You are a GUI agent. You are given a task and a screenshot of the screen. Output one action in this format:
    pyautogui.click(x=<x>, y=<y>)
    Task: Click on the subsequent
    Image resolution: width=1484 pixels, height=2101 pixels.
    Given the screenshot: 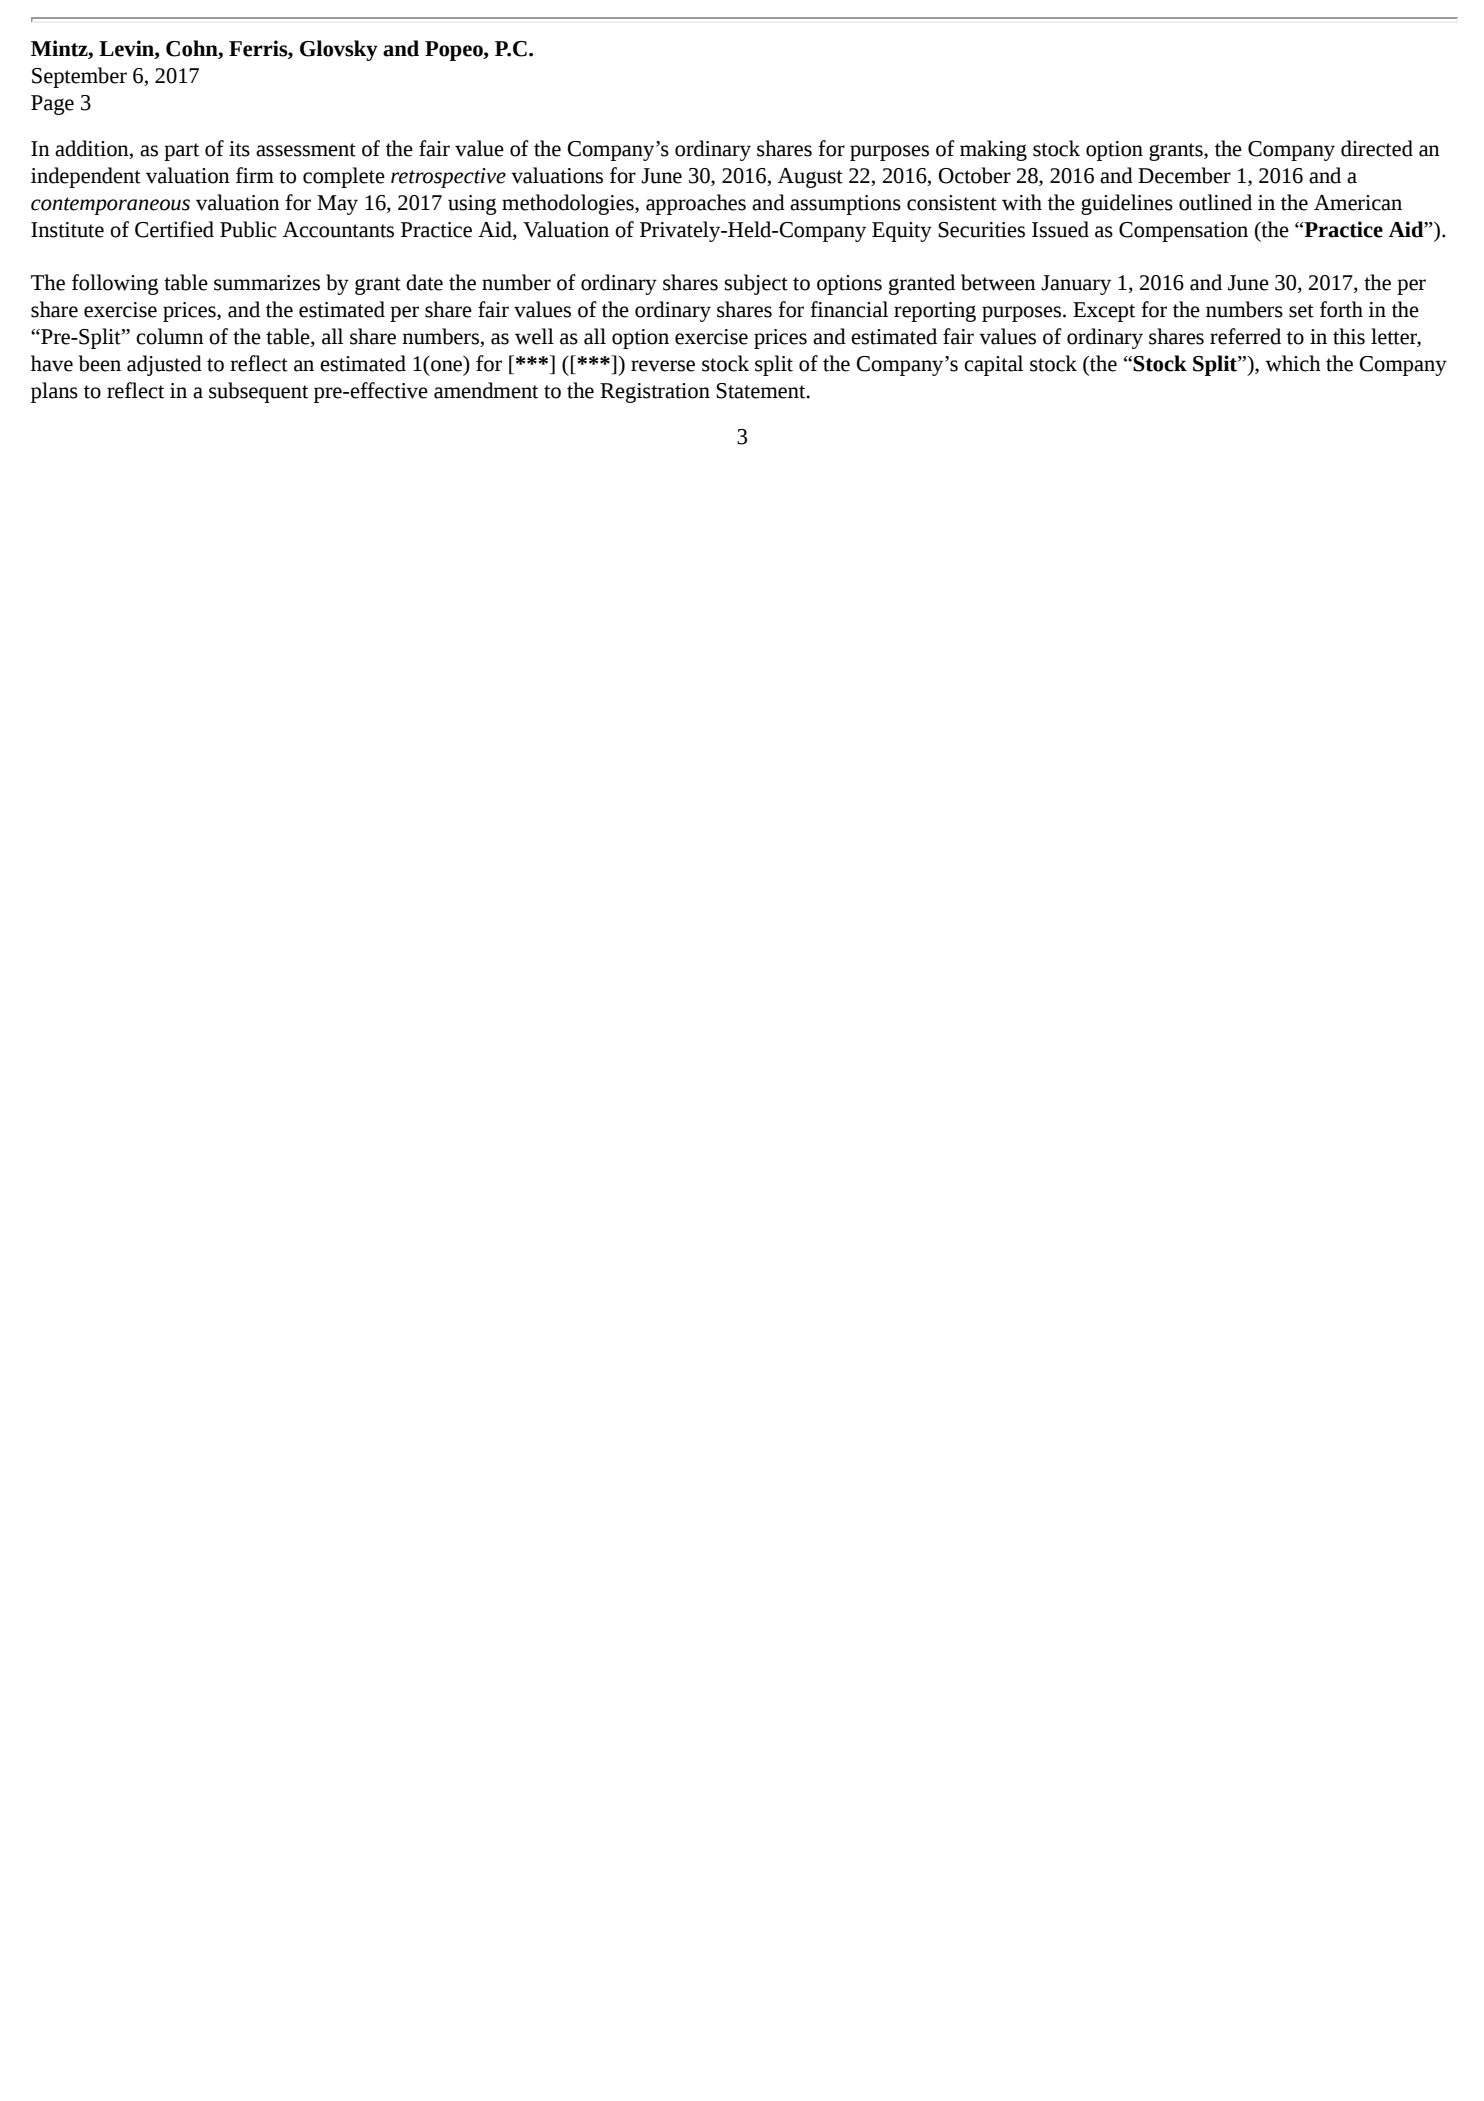 What is the action you would take?
    pyautogui.click(x=258, y=392)
